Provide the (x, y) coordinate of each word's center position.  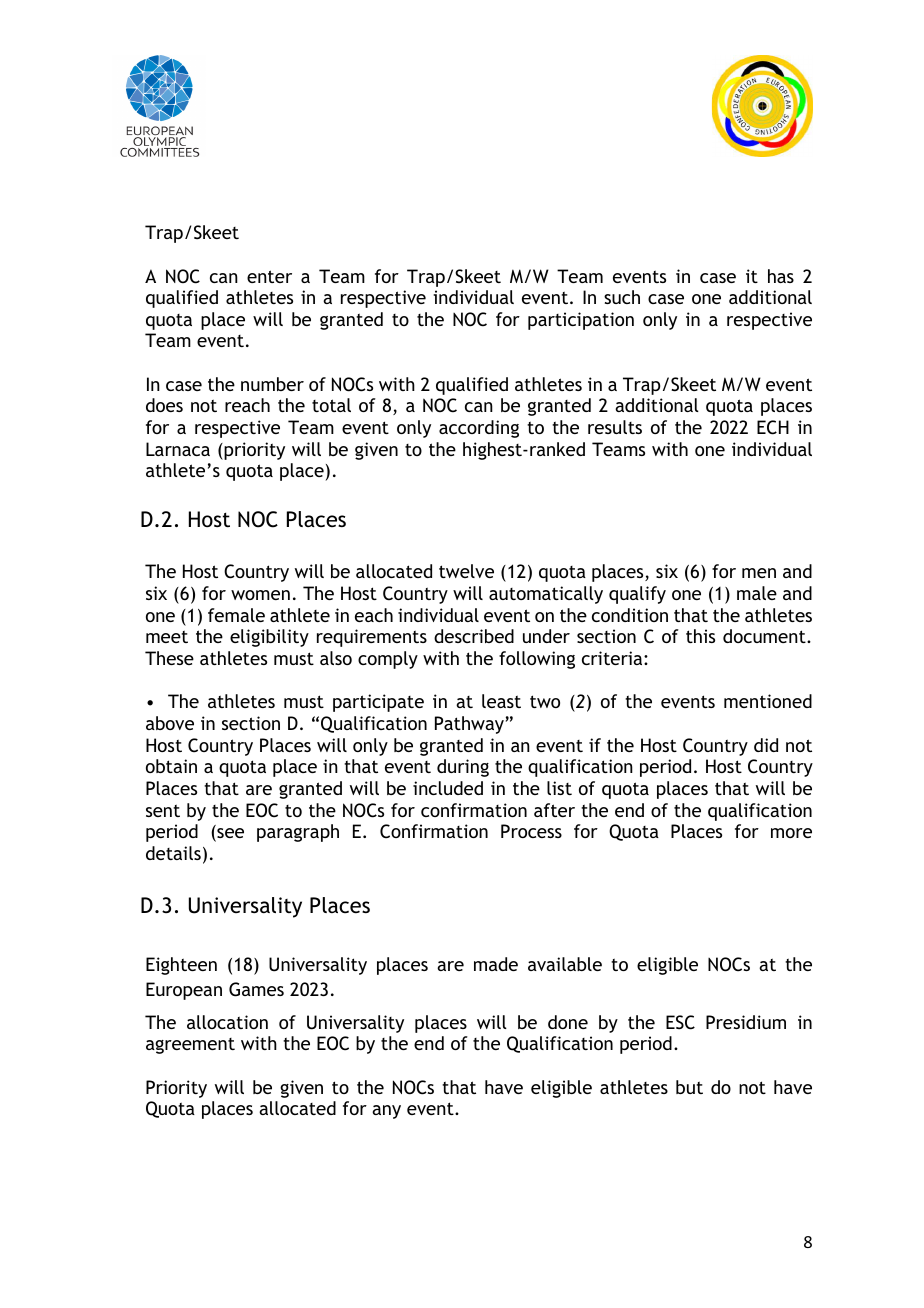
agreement (190, 1046)
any (386, 1112)
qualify (637, 595)
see (229, 834)
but (689, 1087)
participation (581, 321)
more (791, 833)
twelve (466, 571)
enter (269, 276)
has (781, 276)
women (260, 595)
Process (531, 831)
